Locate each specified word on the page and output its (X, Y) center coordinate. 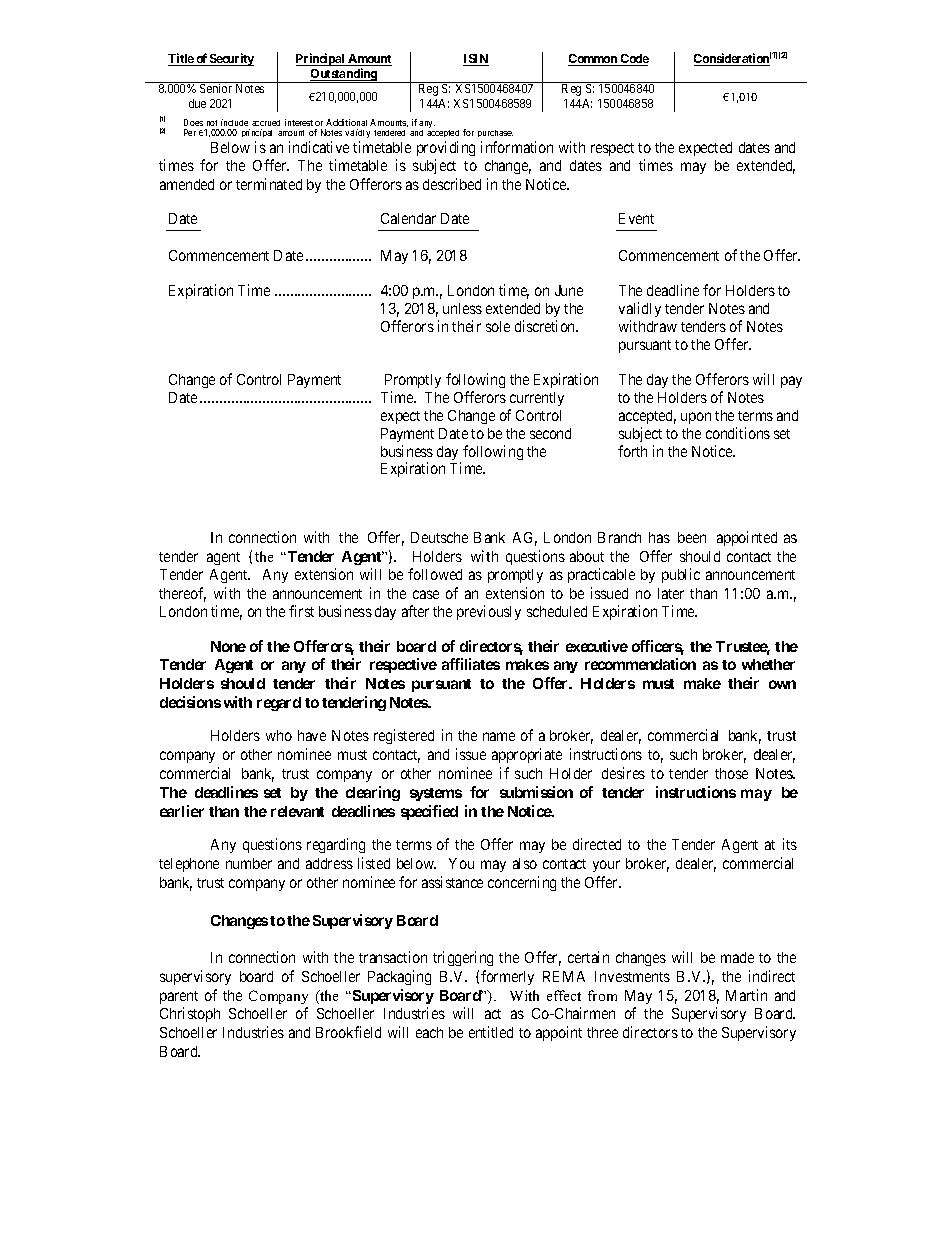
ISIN (476, 60)
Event (636, 218)
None (228, 646)
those (731, 773)
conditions (738, 433)
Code (633, 60)
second (550, 433)
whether (768, 664)
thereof (182, 594)
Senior (216, 88)
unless (462, 308)
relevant (297, 811)
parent (179, 997)
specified (429, 812)
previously (489, 612)
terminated (269, 184)
